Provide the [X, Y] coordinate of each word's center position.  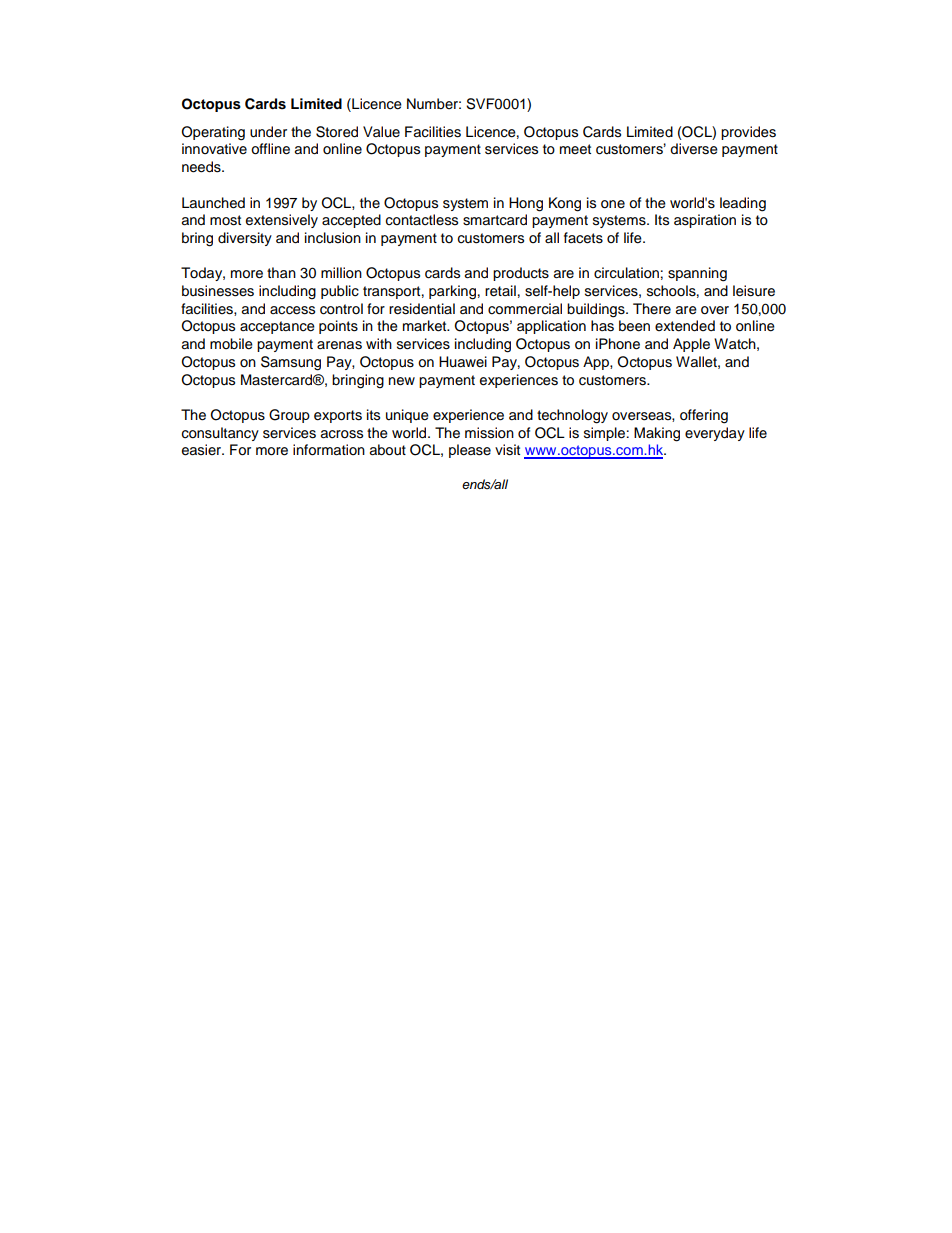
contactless [422, 220]
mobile [231, 344]
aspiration [705, 221]
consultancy [220, 434]
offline [270, 149]
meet [575, 149]
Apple [691, 345]
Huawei [463, 362]
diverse [694, 149]
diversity [245, 239]
